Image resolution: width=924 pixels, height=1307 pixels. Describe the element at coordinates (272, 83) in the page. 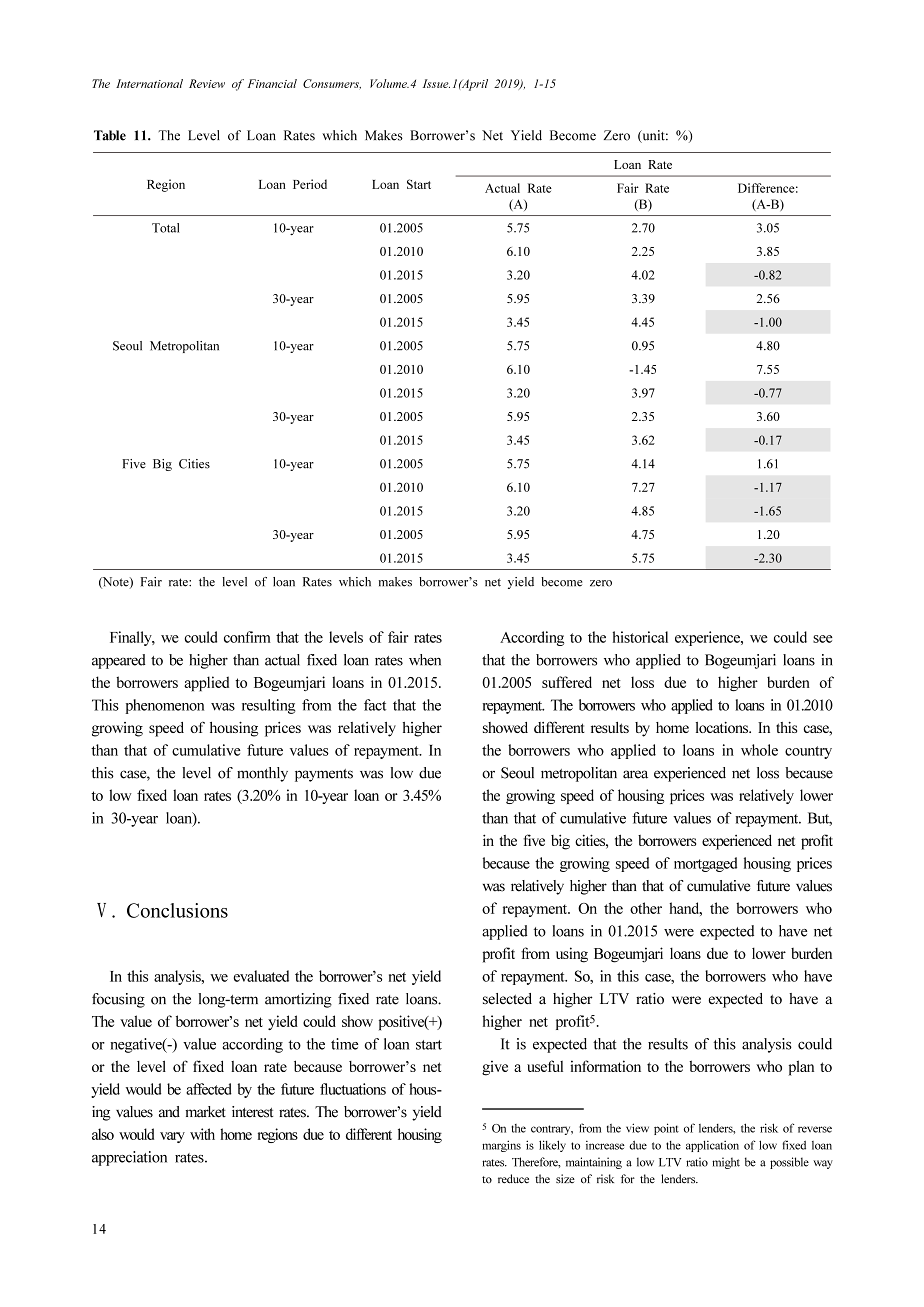

I see `Financial` at that location.
